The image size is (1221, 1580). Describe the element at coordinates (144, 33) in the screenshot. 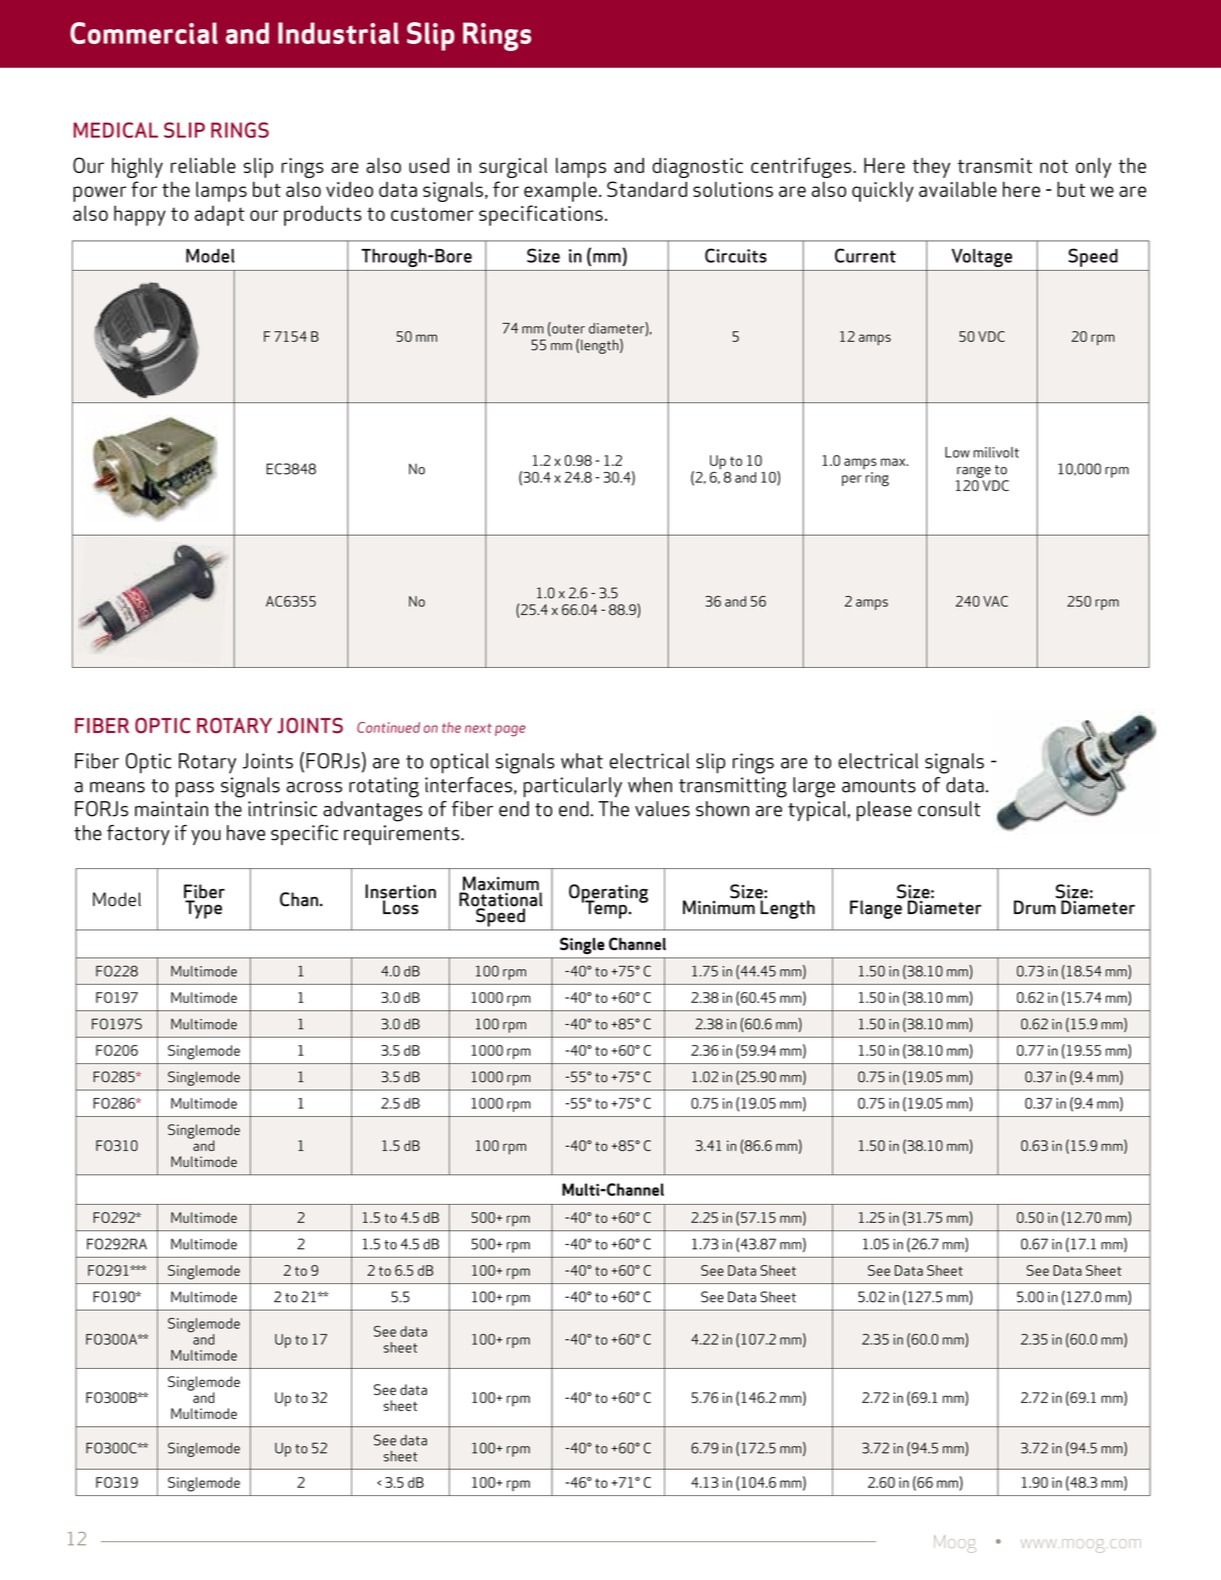

I see `Commercial` at that location.
